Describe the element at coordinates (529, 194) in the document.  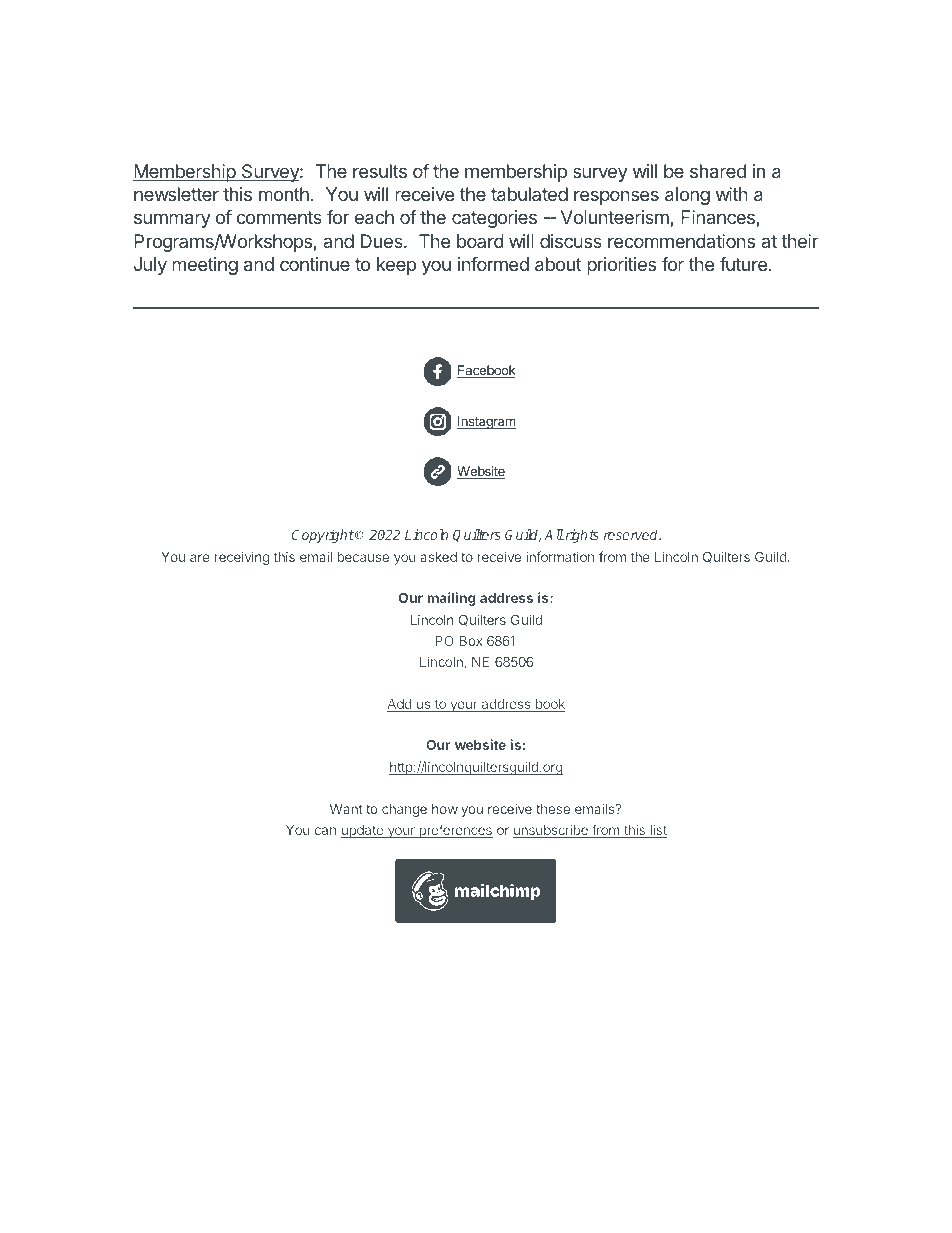
I see `tabulated` at that location.
